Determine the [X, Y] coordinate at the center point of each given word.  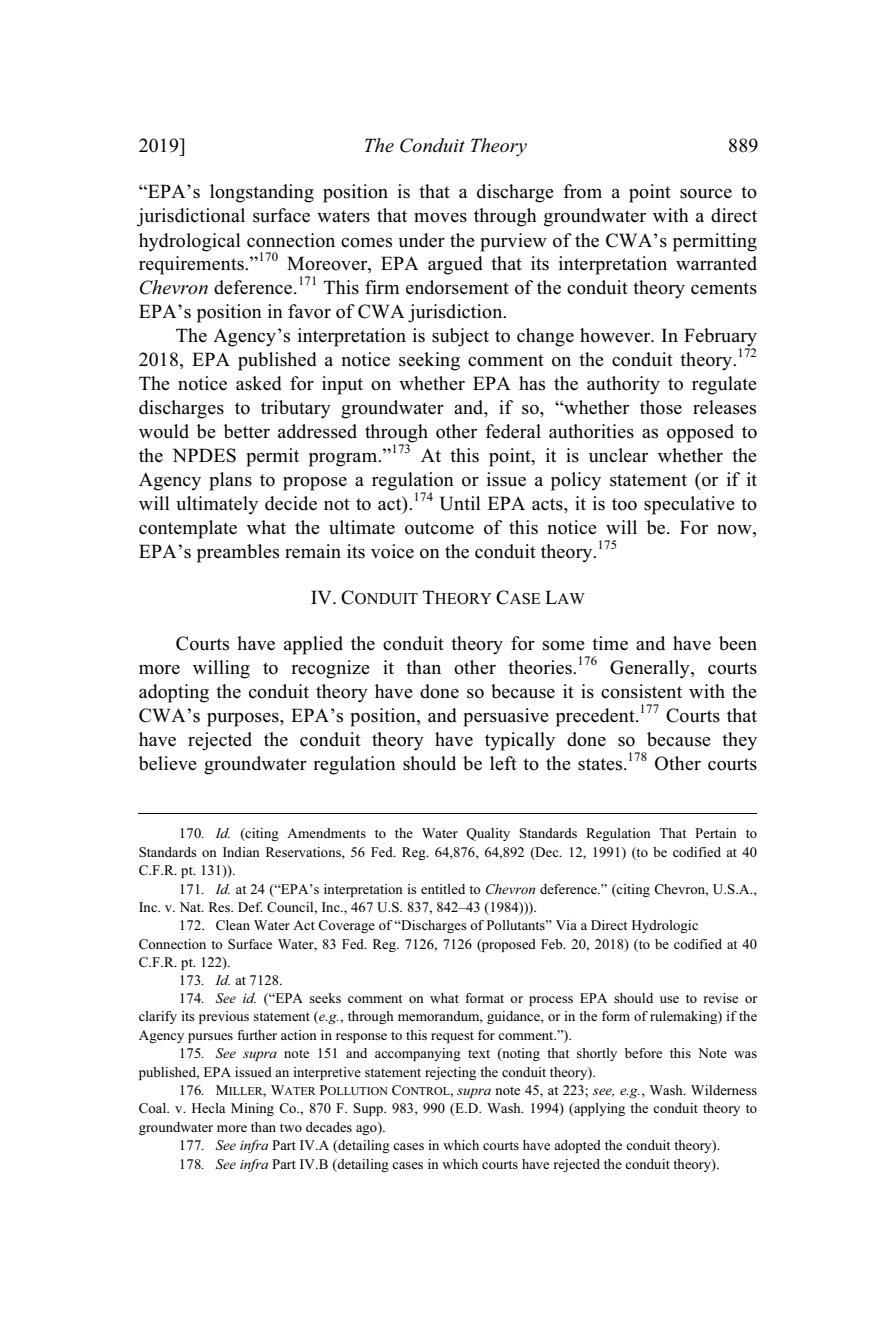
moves [440, 218]
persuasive [506, 717]
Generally [651, 669]
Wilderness [724, 1090]
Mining [252, 1109]
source [706, 194]
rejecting [450, 1073]
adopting [174, 693]
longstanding [262, 193]
